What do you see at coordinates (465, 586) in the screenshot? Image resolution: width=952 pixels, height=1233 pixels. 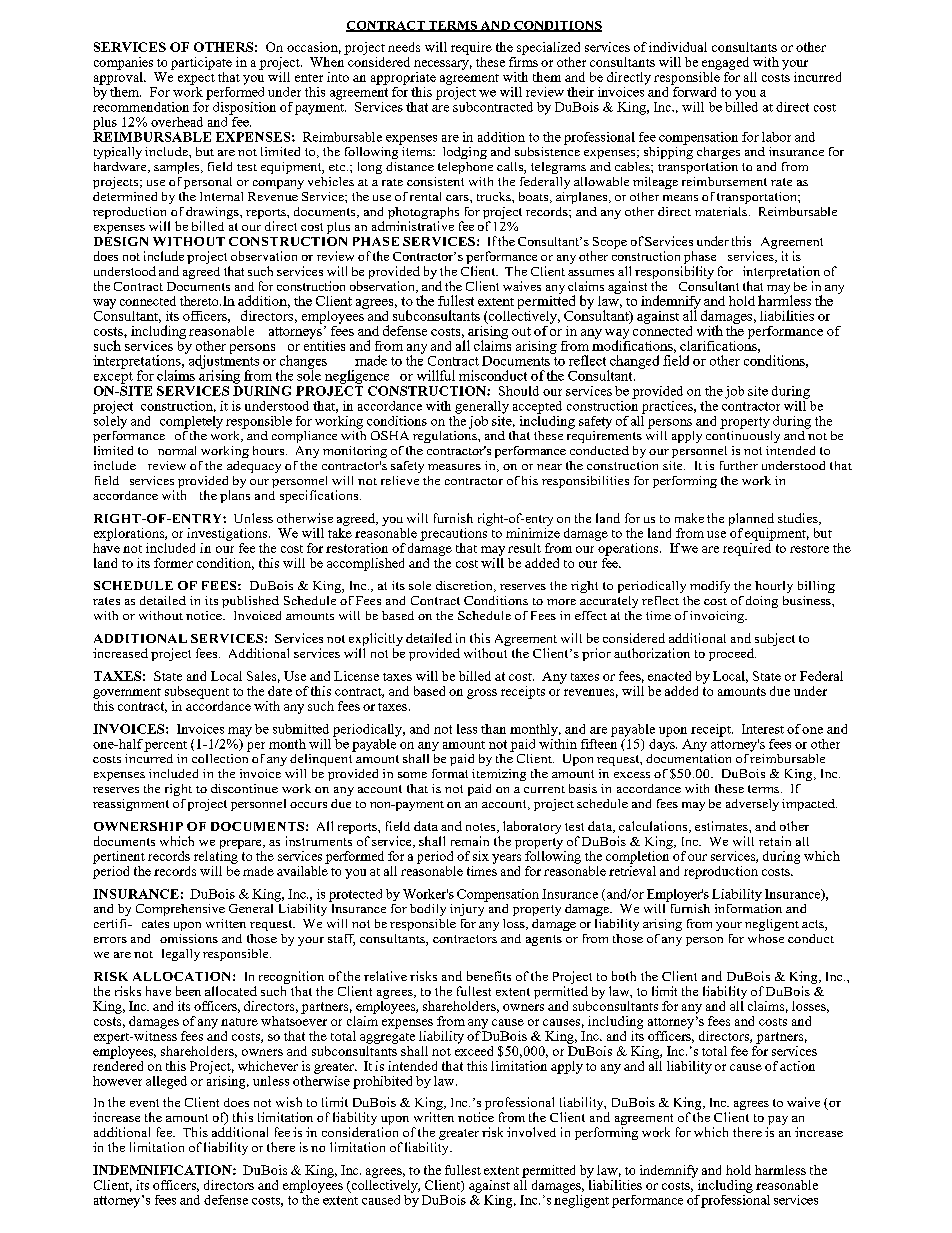 I see `discretion` at bounding box center [465, 586].
